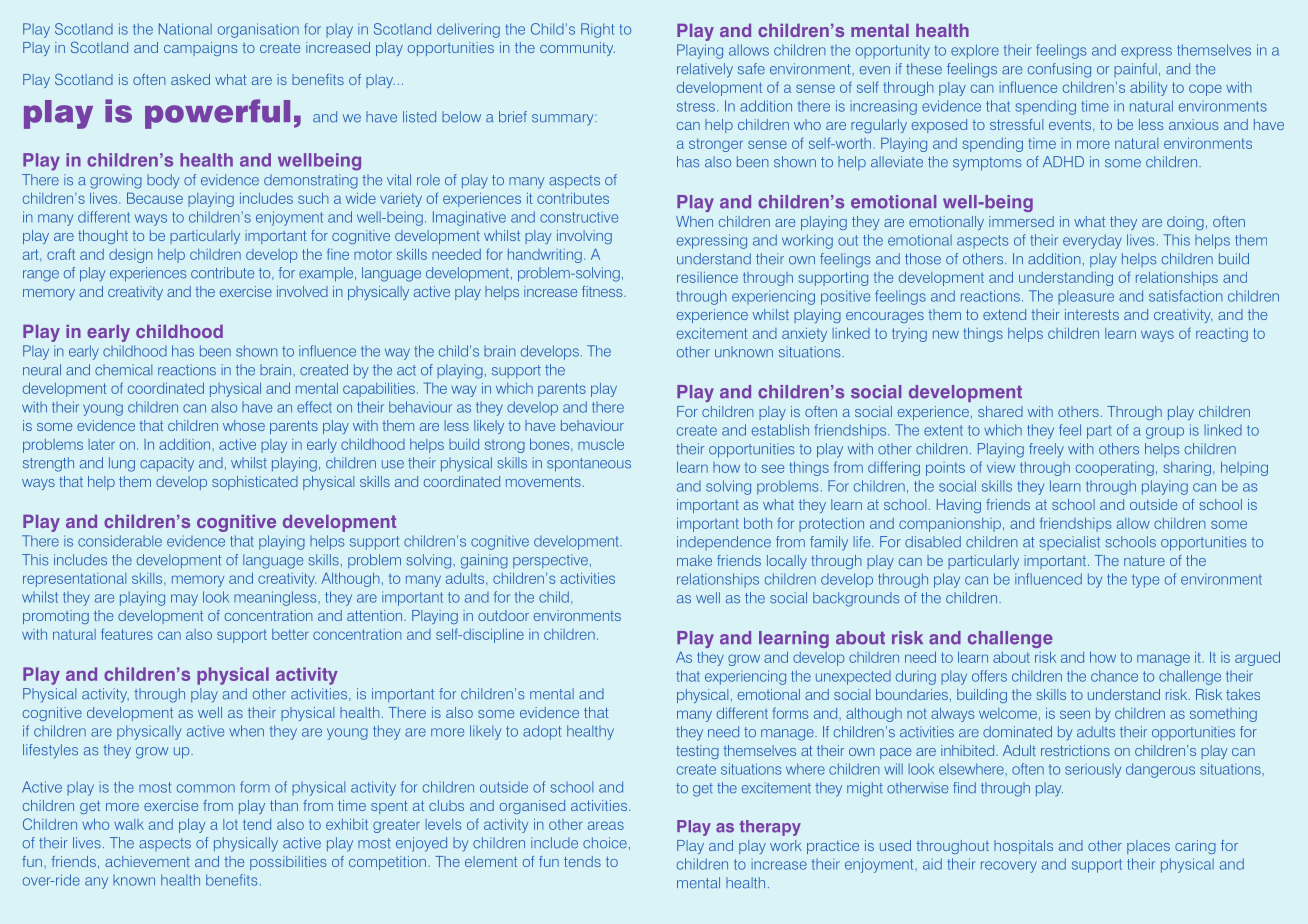 The width and height of the document is (1308, 924). Describe the element at coordinates (1135, 70) in the document. I see `painful` at that location.
